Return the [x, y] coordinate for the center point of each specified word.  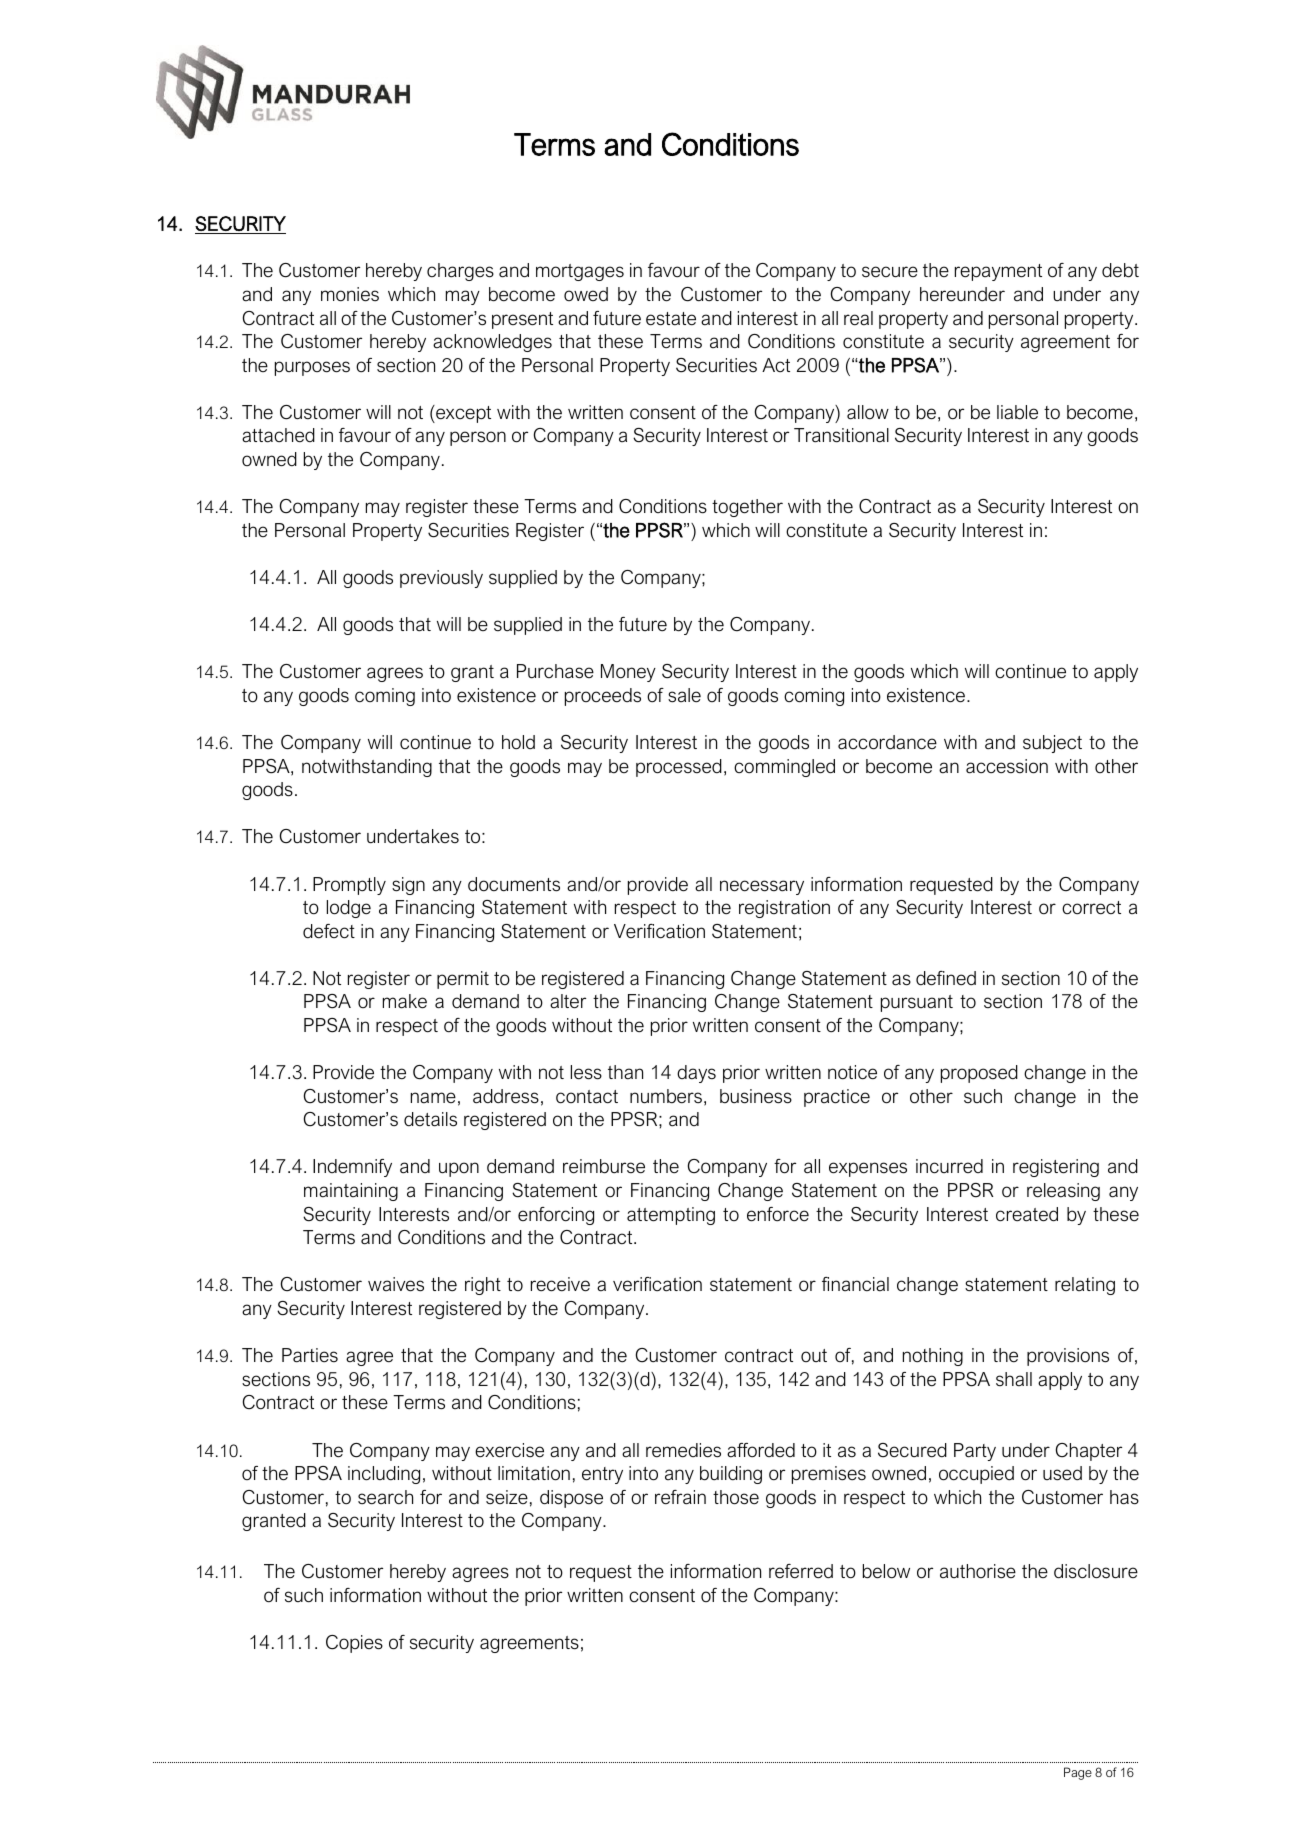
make [405, 1001]
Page [1078, 1773]
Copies [354, 1644]
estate [671, 319]
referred [801, 1571]
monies [350, 294]
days [696, 1074]
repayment [998, 272]
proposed [979, 1074]
